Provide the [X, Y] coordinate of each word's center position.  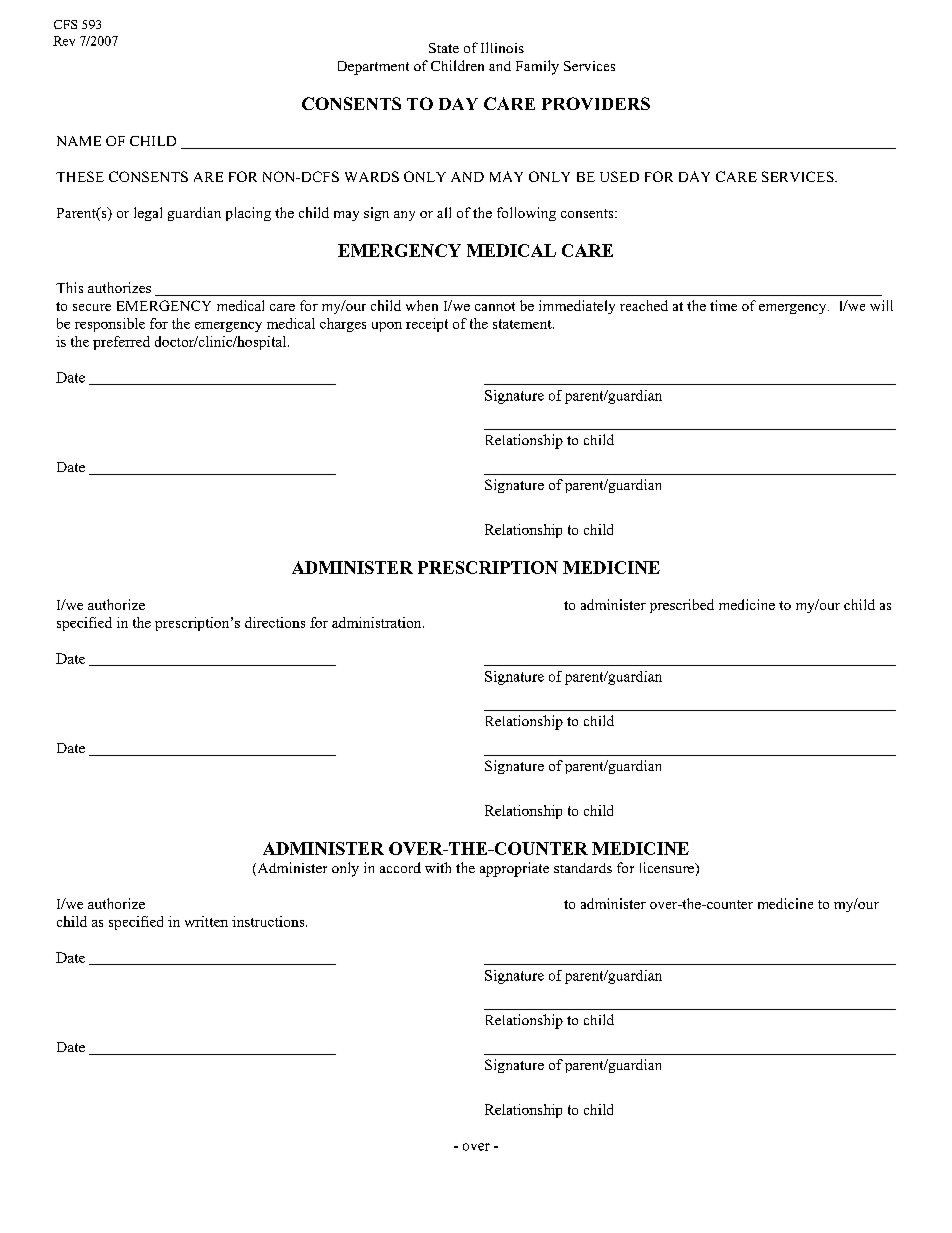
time [723, 305]
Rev [64, 41]
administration [378, 622]
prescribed [682, 606]
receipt [427, 325]
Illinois [502, 47]
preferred [121, 343]
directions [275, 622]
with [438, 867]
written [206, 921]
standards [583, 868]
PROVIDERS [596, 103]
